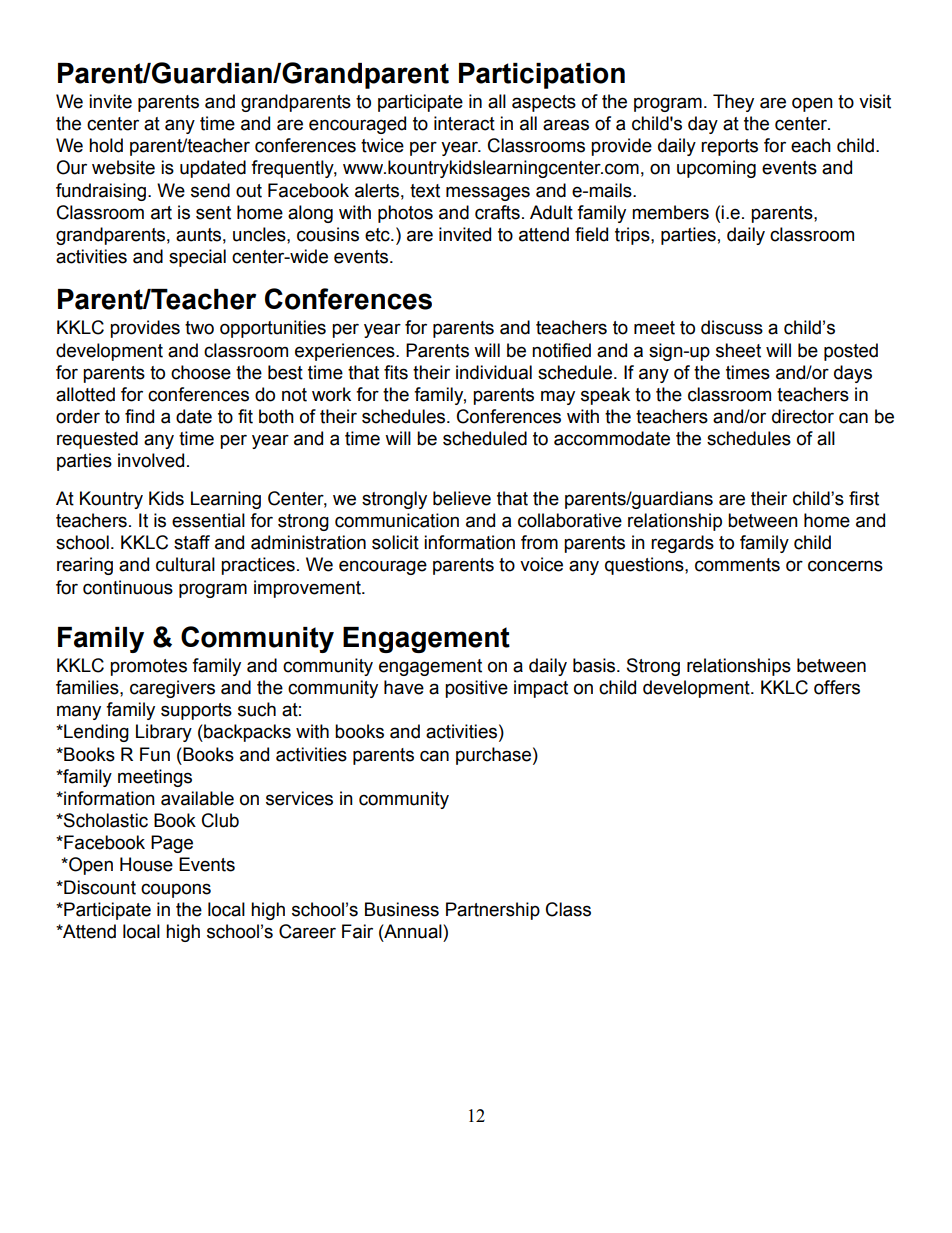 The height and width of the screenshot is (1233, 952). I want to click on believe, so click(462, 498).
